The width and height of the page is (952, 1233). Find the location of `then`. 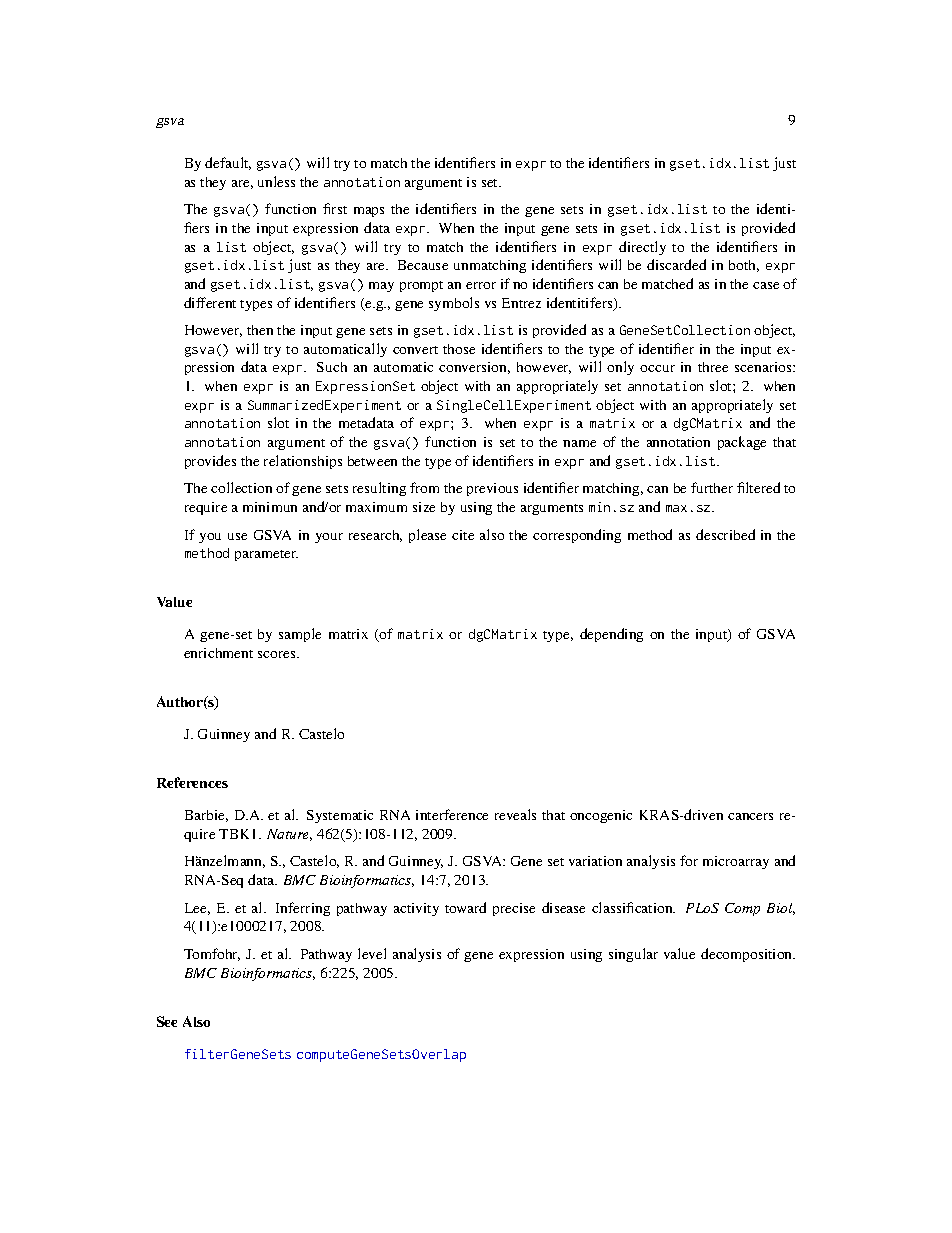

then is located at coordinates (260, 330).
